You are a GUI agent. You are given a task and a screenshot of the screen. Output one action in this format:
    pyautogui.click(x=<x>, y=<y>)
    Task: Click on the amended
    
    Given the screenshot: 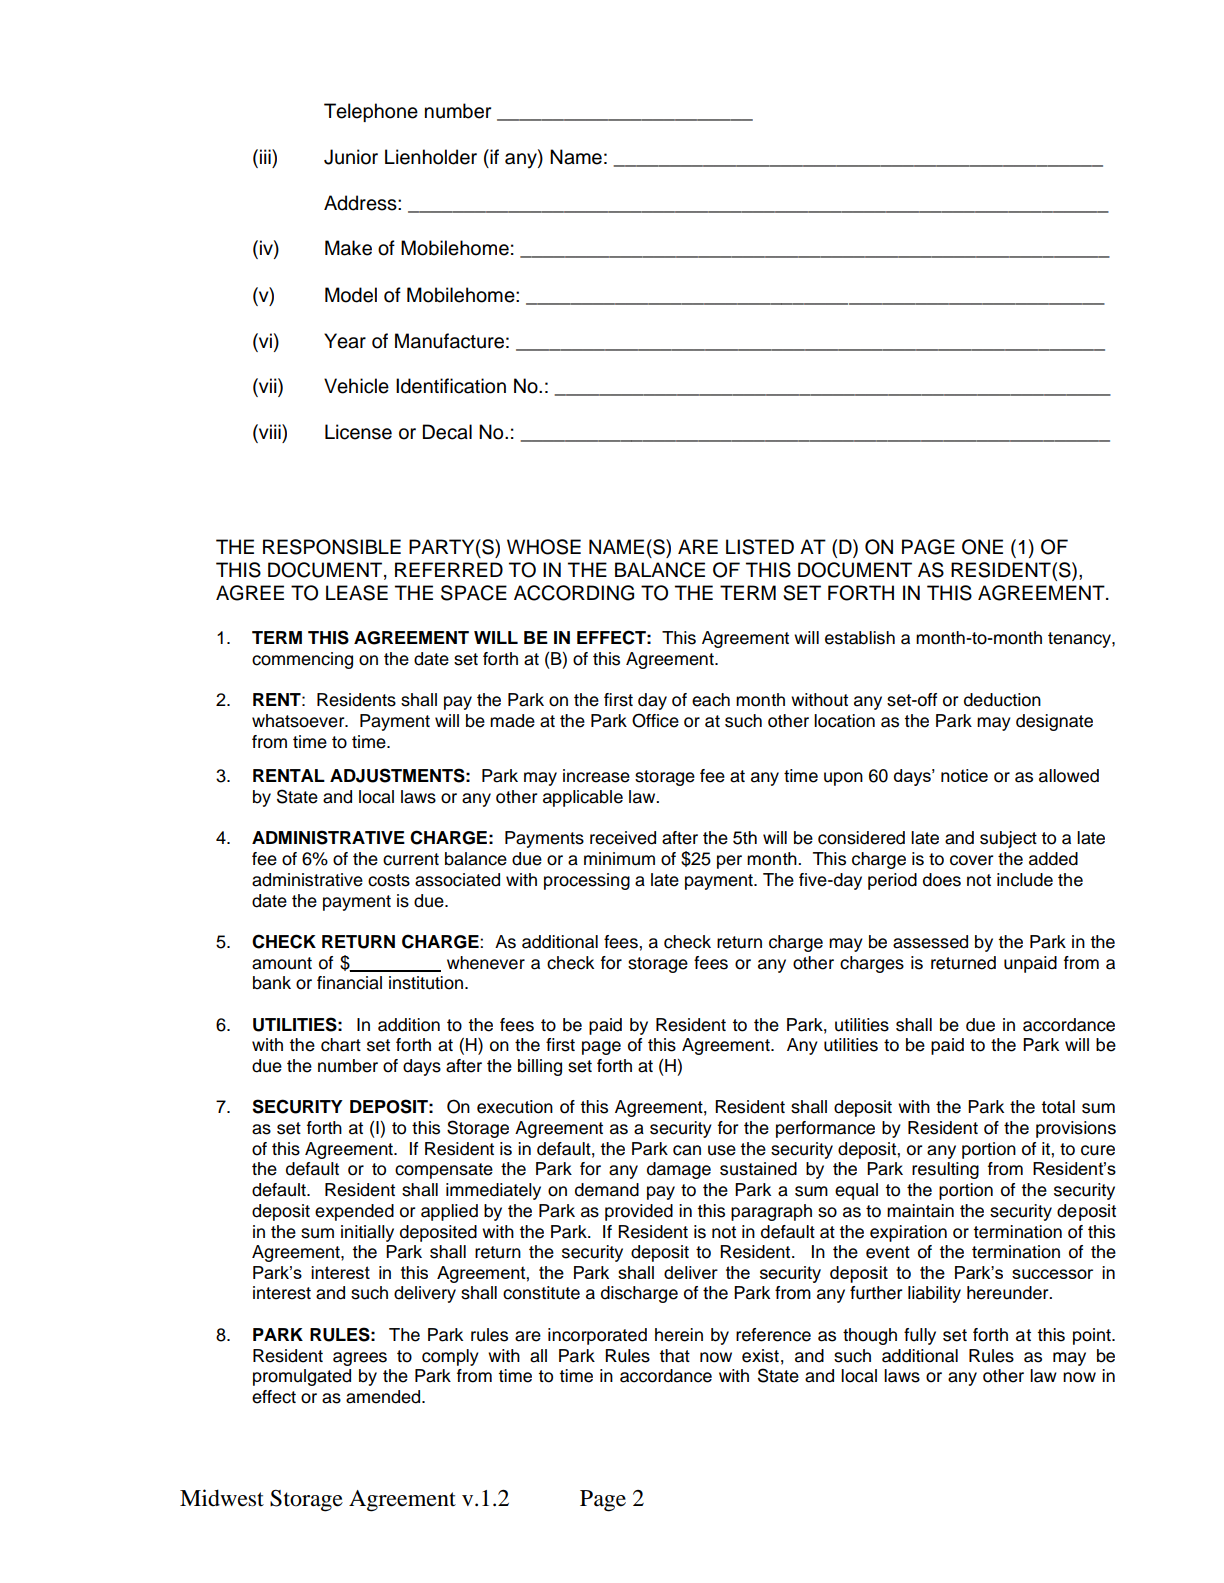 What is the action you would take?
    pyautogui.click(x=384, y=1397)
